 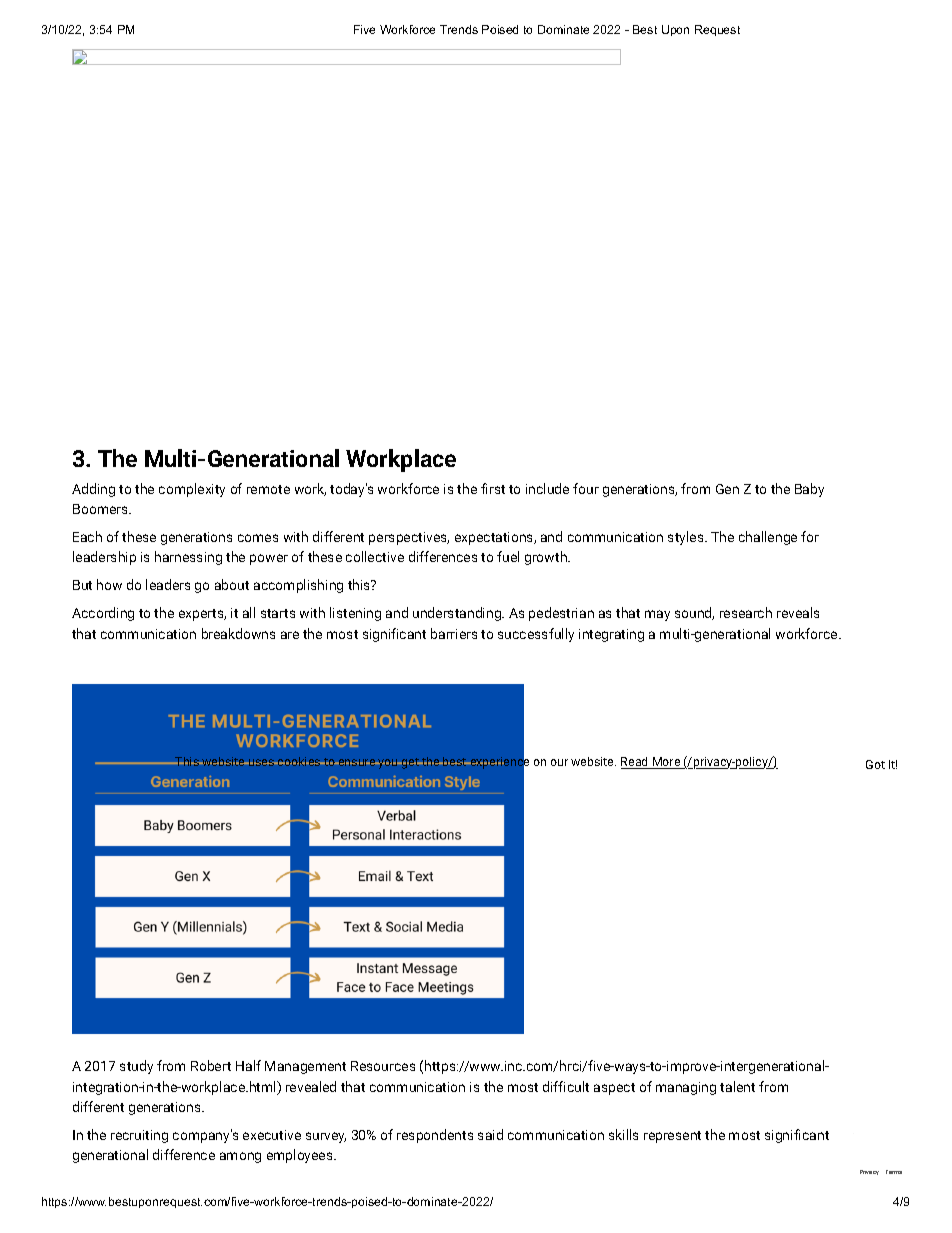 I want to click on complexity, so click(x=192, y=490).
